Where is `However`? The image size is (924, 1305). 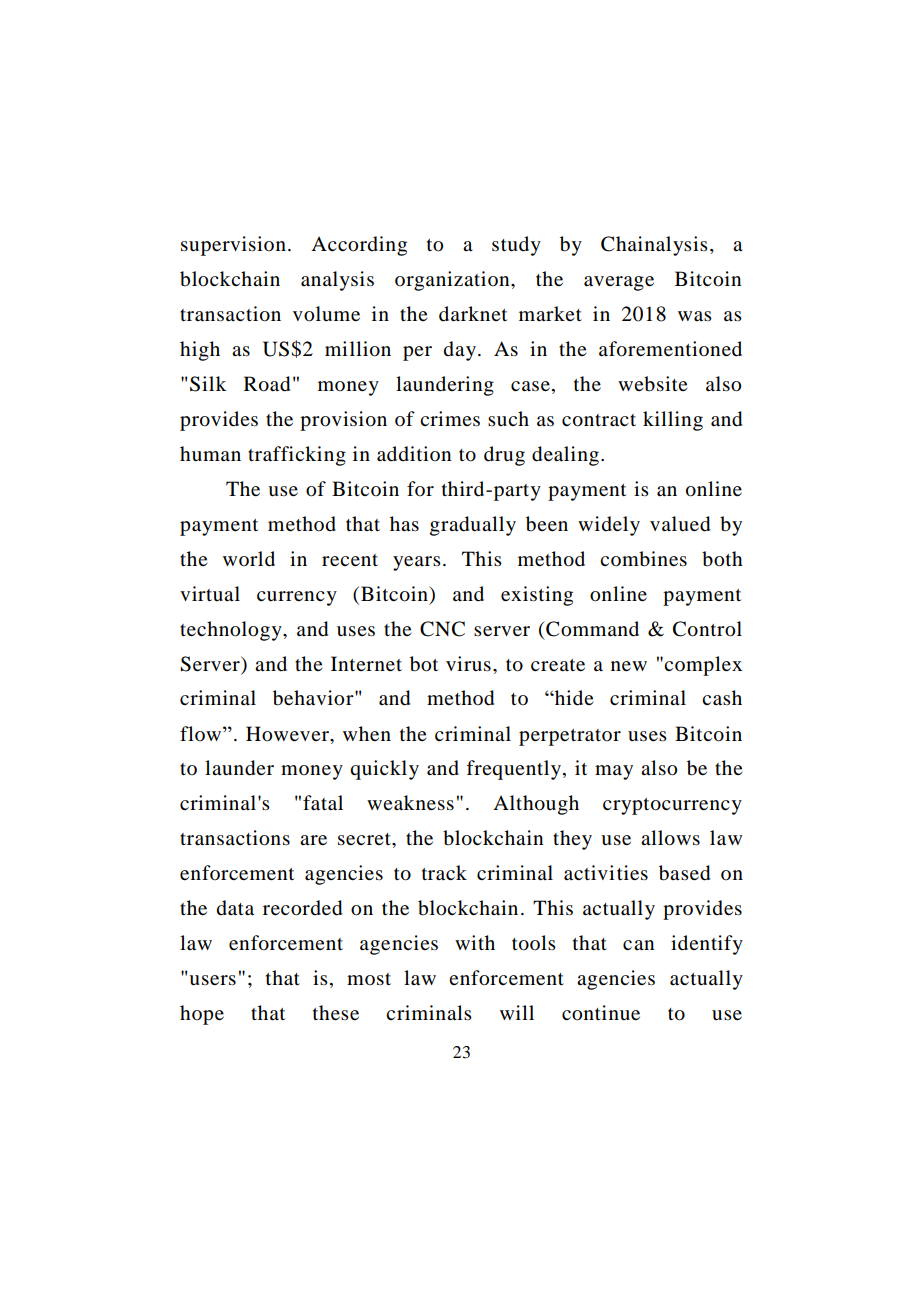 However is located at coordinates (288, 734).
